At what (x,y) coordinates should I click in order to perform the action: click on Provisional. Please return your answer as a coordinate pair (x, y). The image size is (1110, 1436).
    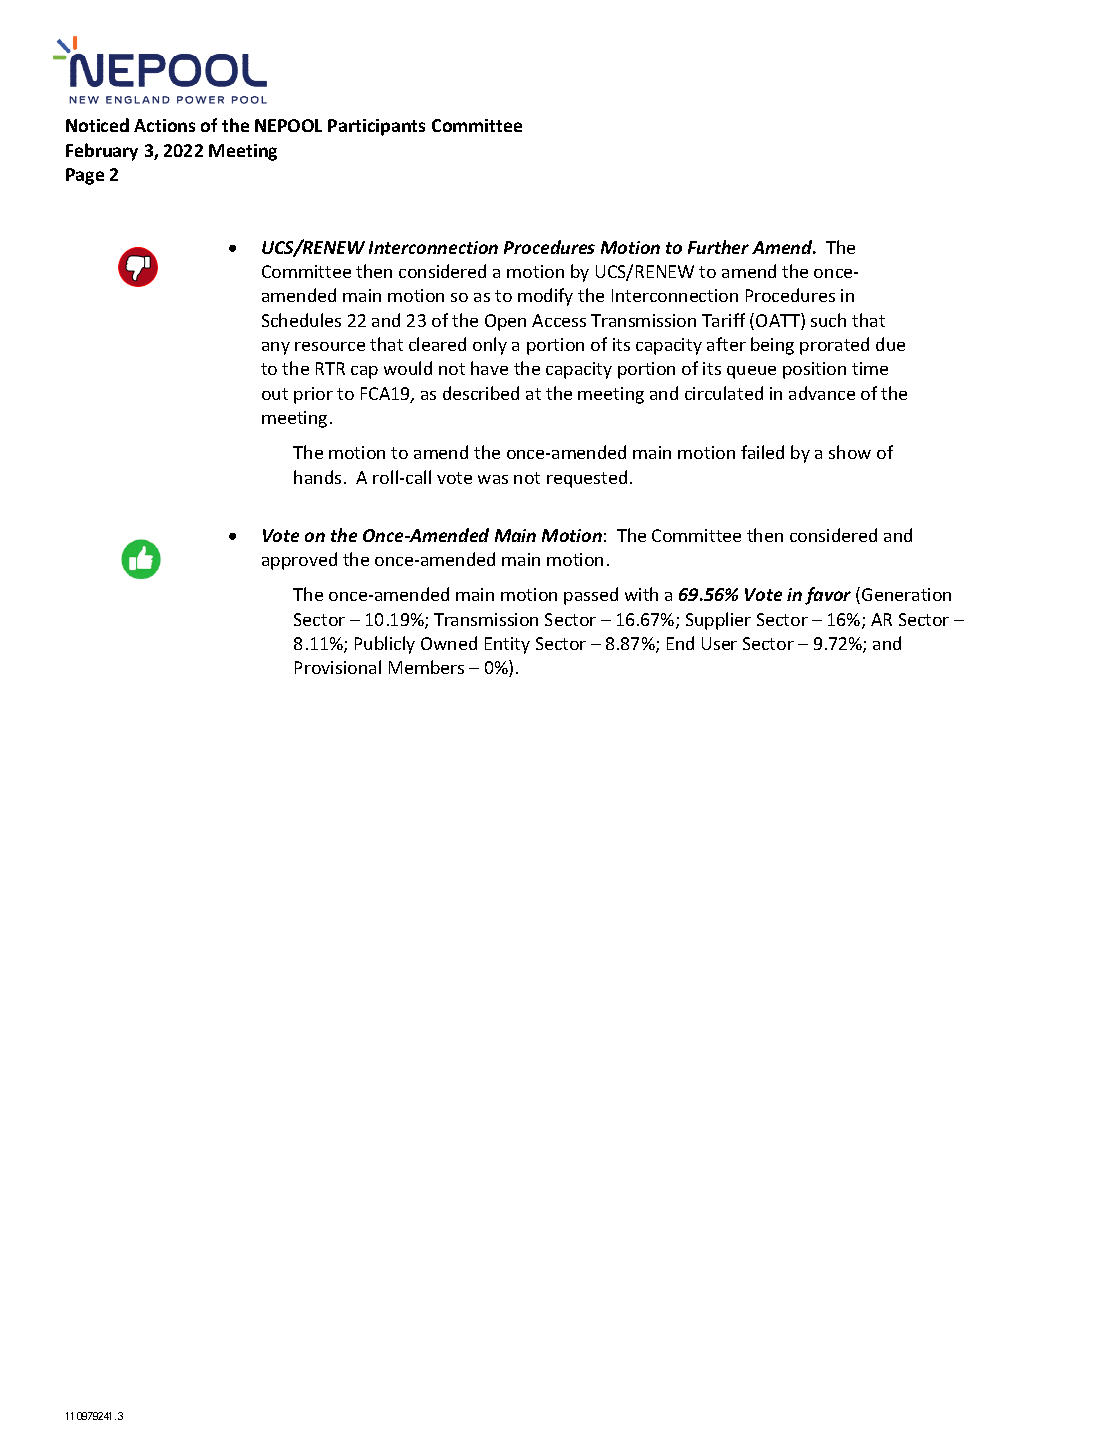
    Looking at the image, I should click on (338, 667).
